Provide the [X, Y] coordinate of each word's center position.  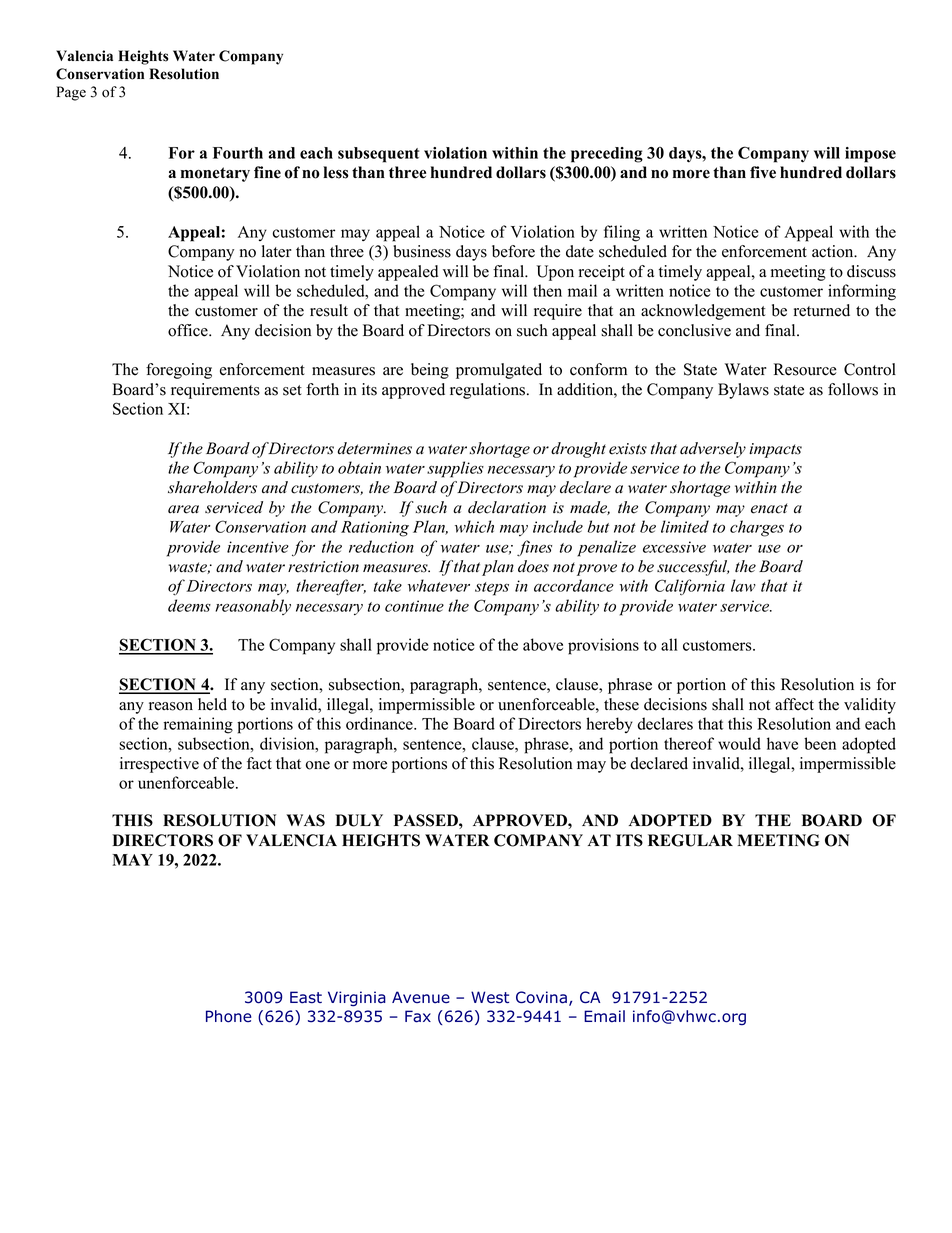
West [490, 997]
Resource [805, 369]
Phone [228, 1016]
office [189, 330]
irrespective [159, 765]
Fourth [238, 153]
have [782, 743]
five [763, 172]
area [183, 509]
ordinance [380, 723]
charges [757, 528]
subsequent [378, 155]
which [474, 526]
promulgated [499, 371]
